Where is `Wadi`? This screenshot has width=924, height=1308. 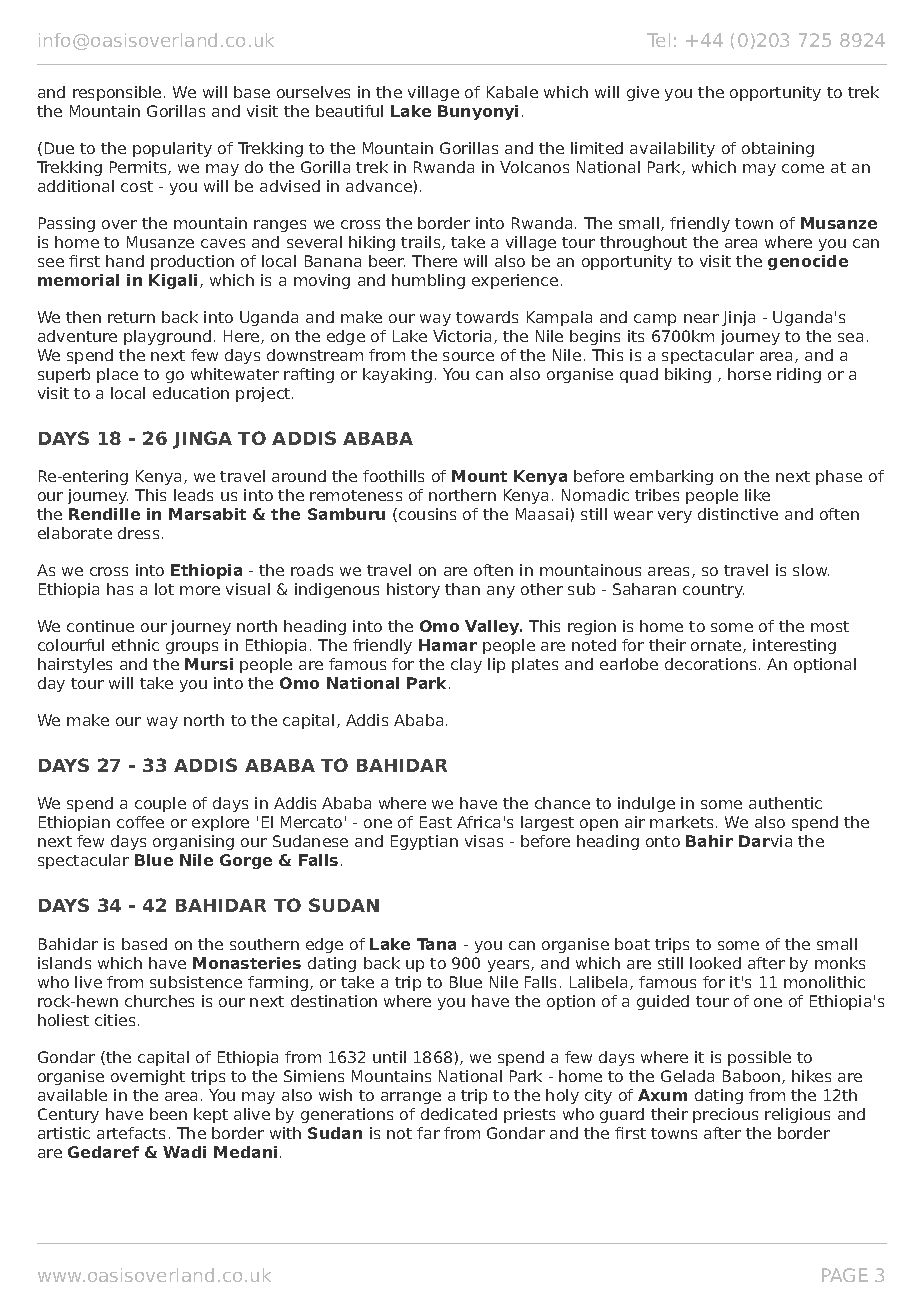
Wadi is located at coordinates (184, 1152).
